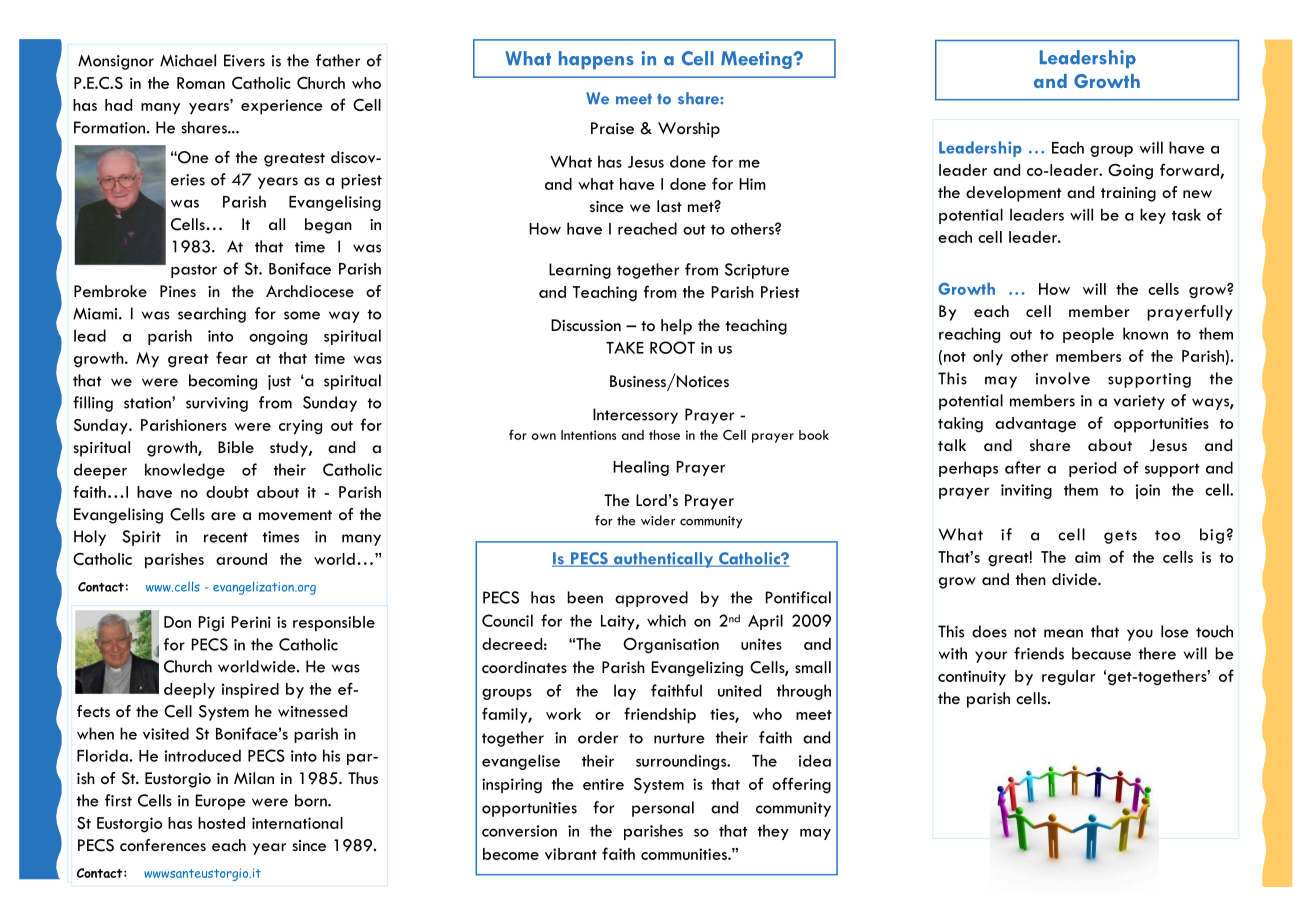 This screenshot has height=924, width=1308. Describe the element at coordinates (1092, 469) in the screenshot. I see `period` at that location.
